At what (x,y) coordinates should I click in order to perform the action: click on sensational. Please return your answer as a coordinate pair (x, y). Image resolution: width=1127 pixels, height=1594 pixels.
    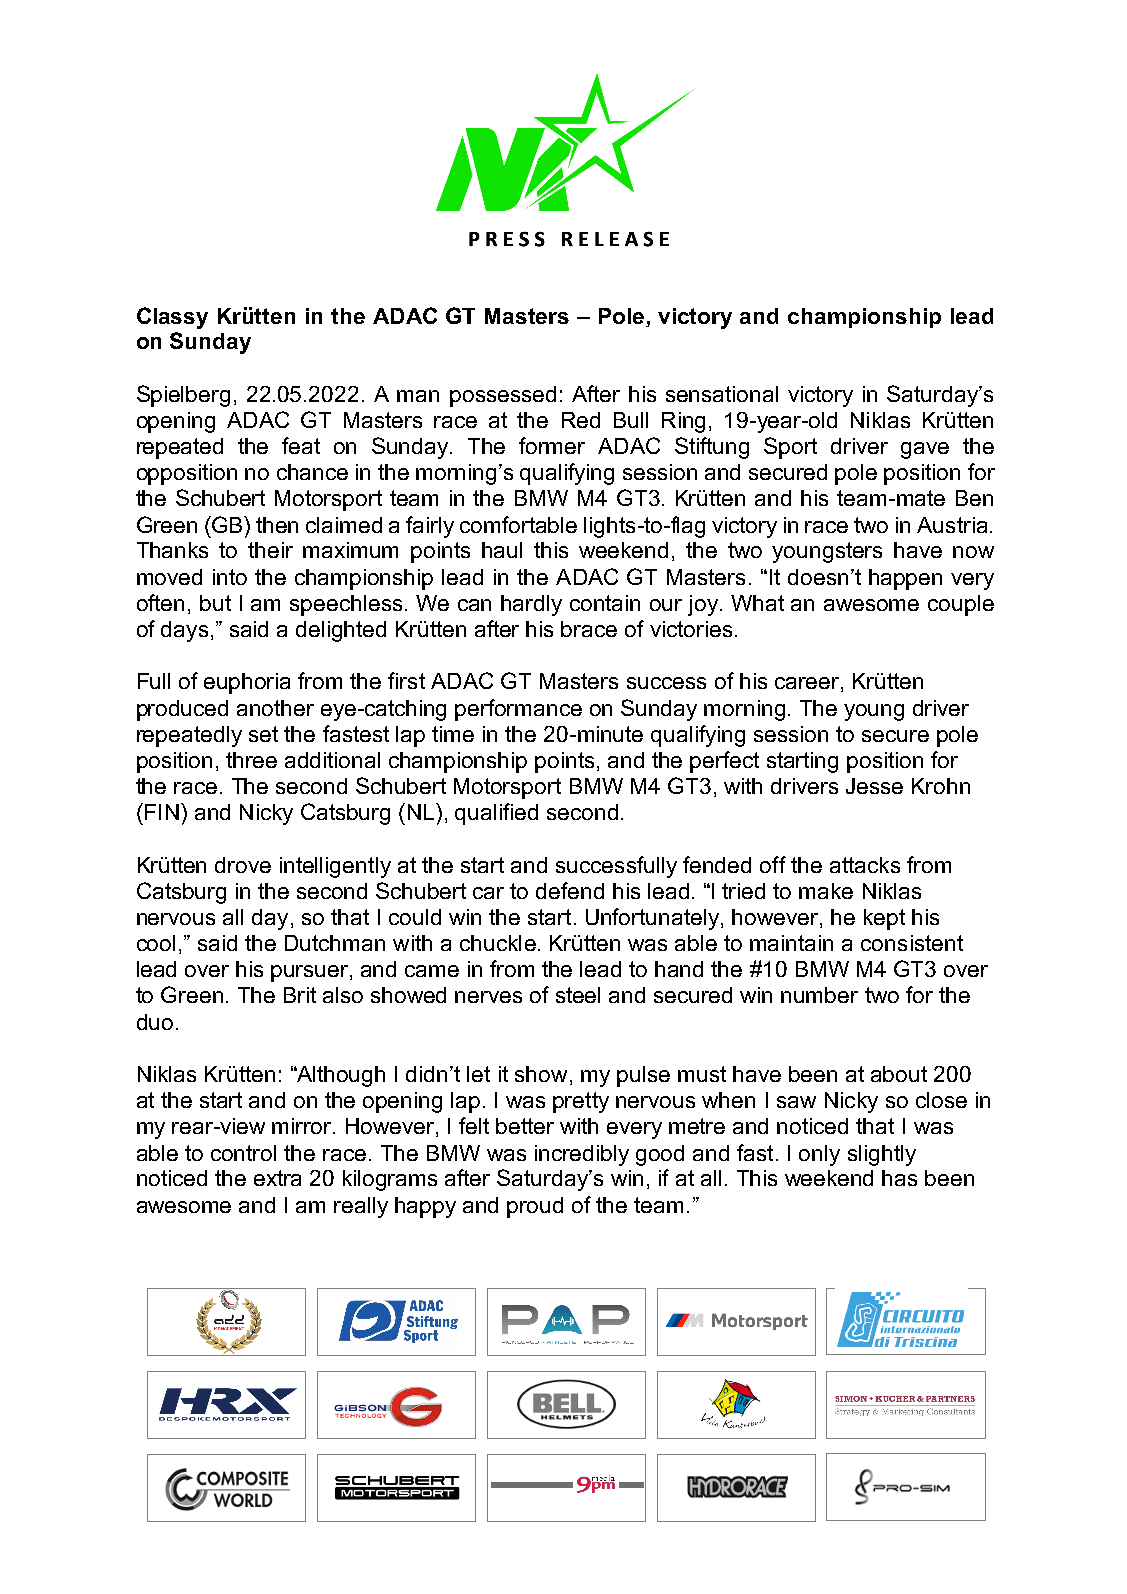
    Looking at the image, I should click on (722, 394).
